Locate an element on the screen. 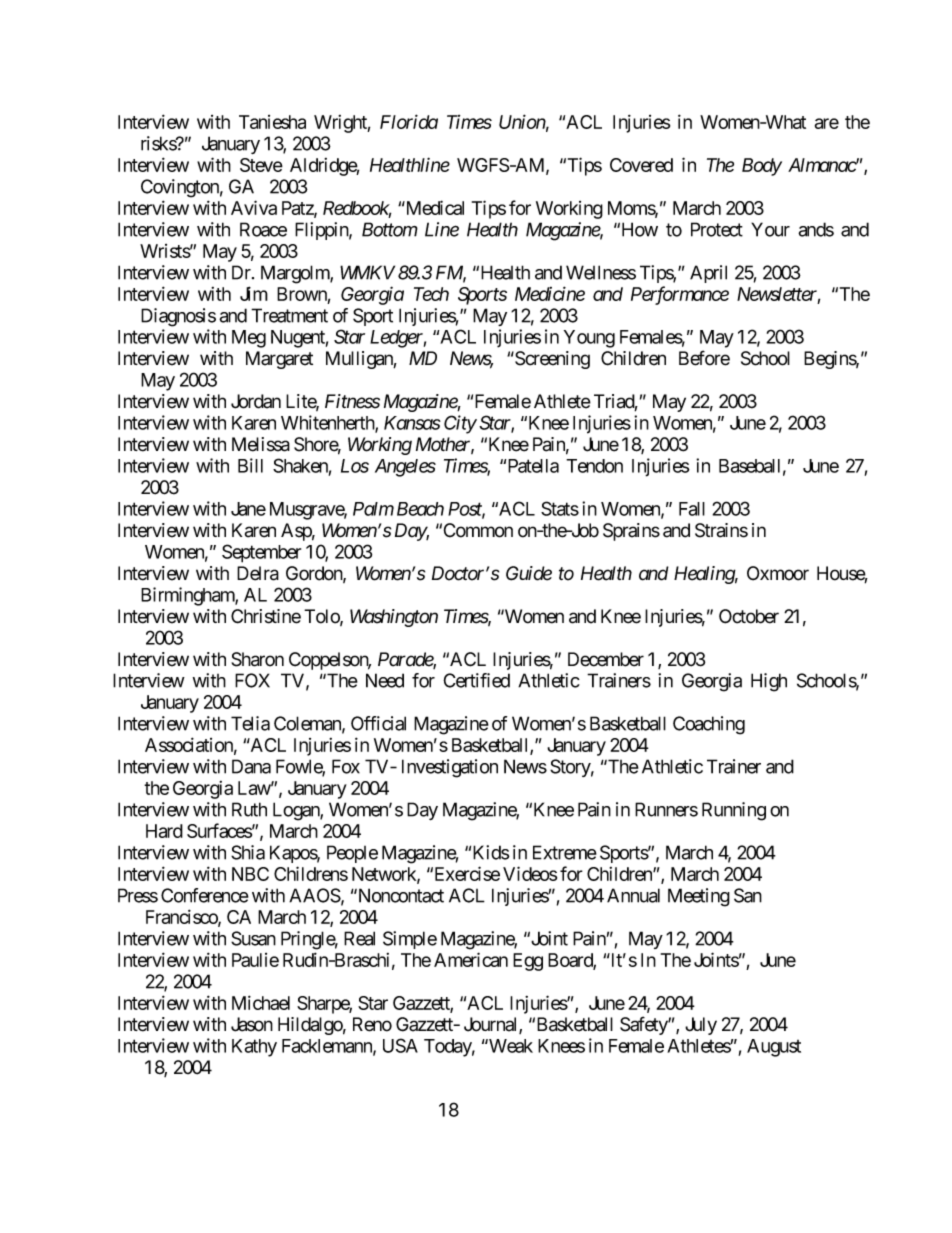 This screenshot has height=1233, width=952. Performance is located at coordinates (680, 295).
